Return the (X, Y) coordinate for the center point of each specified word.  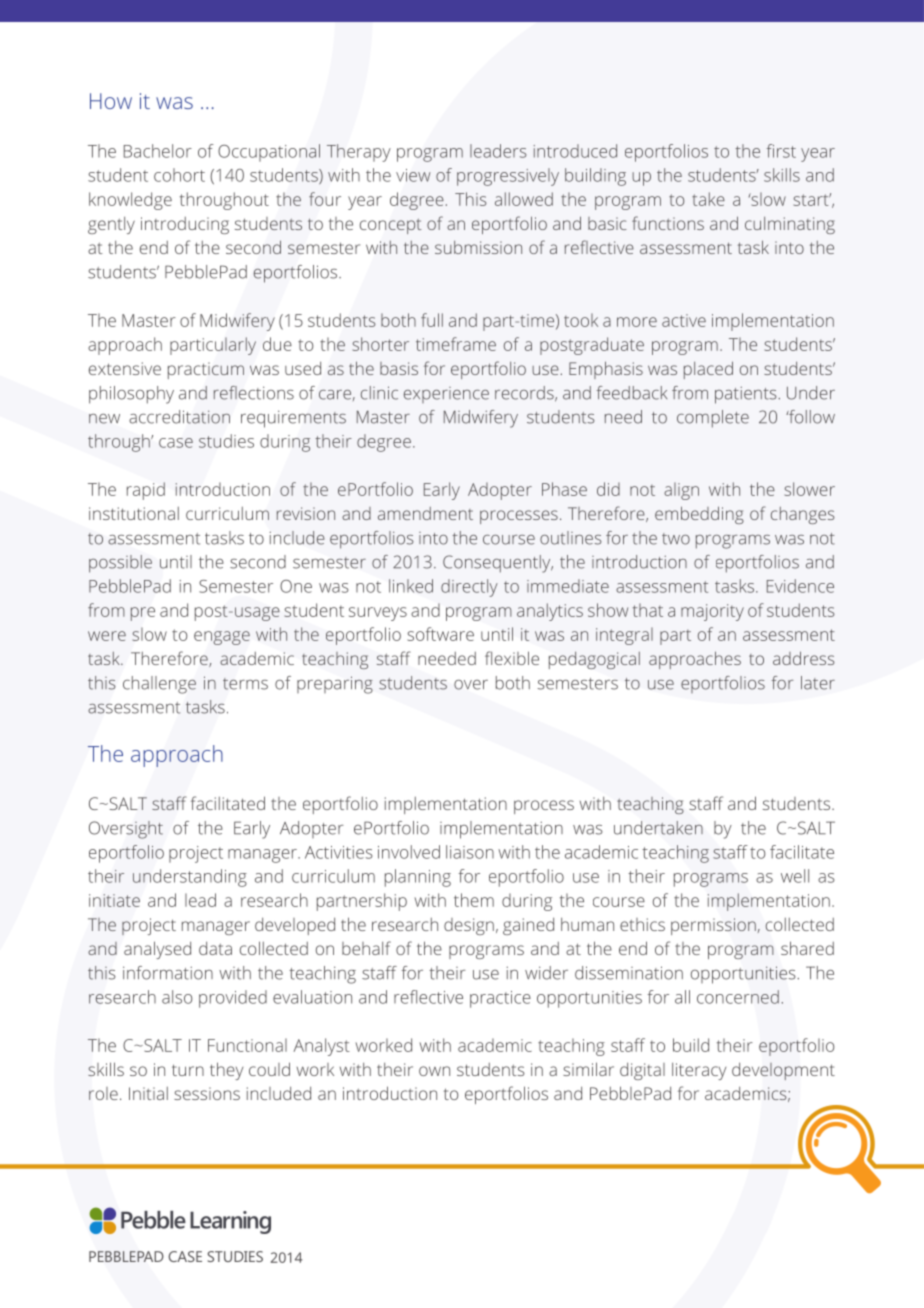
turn (188, 1070)
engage (222, 638)
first (781, 151)
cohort (179, 175)
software (440, 634)
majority (712, 612)
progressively (508, 177)
